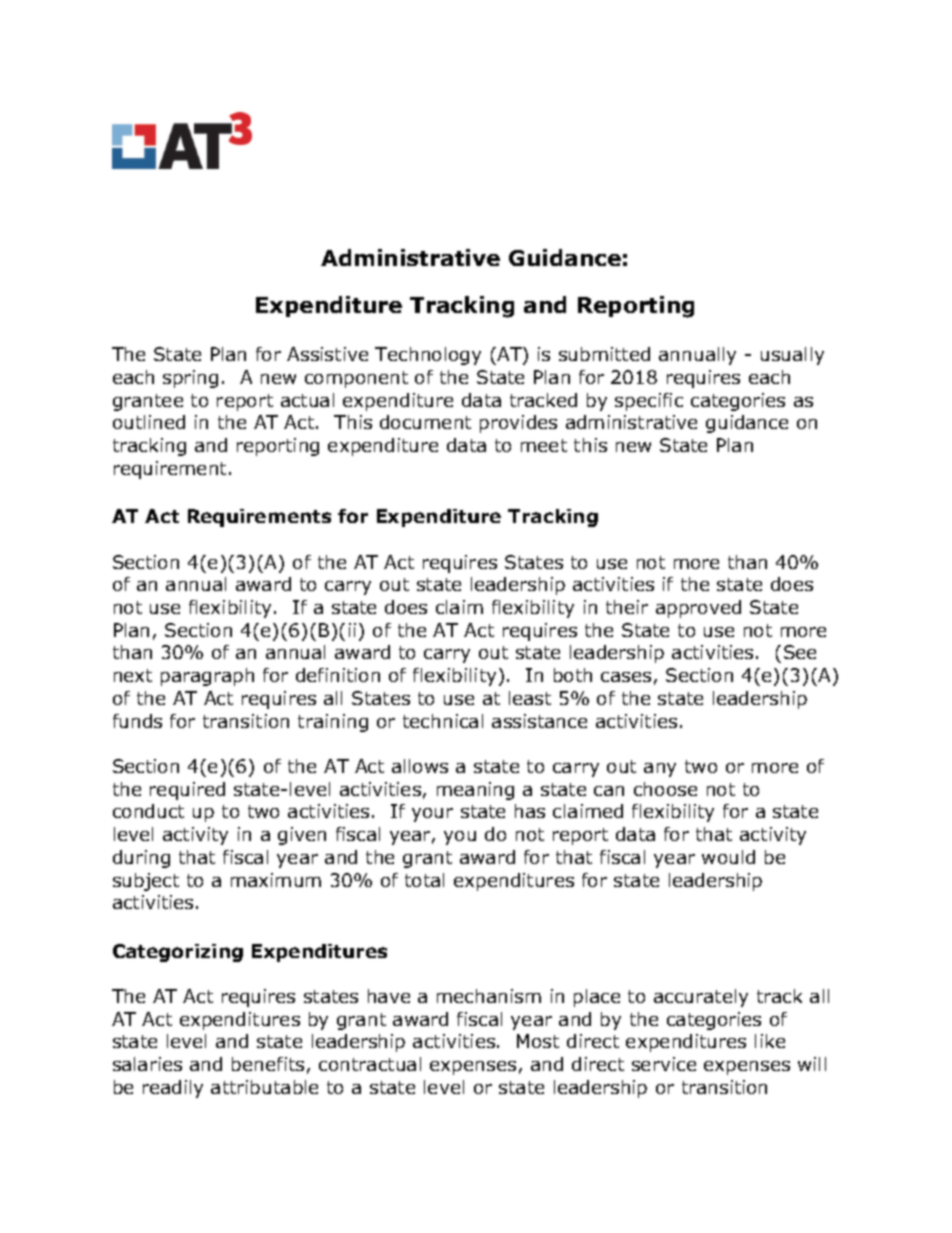 The image size is (952, 1233). I want to click on Technology, so click(428, 356).
